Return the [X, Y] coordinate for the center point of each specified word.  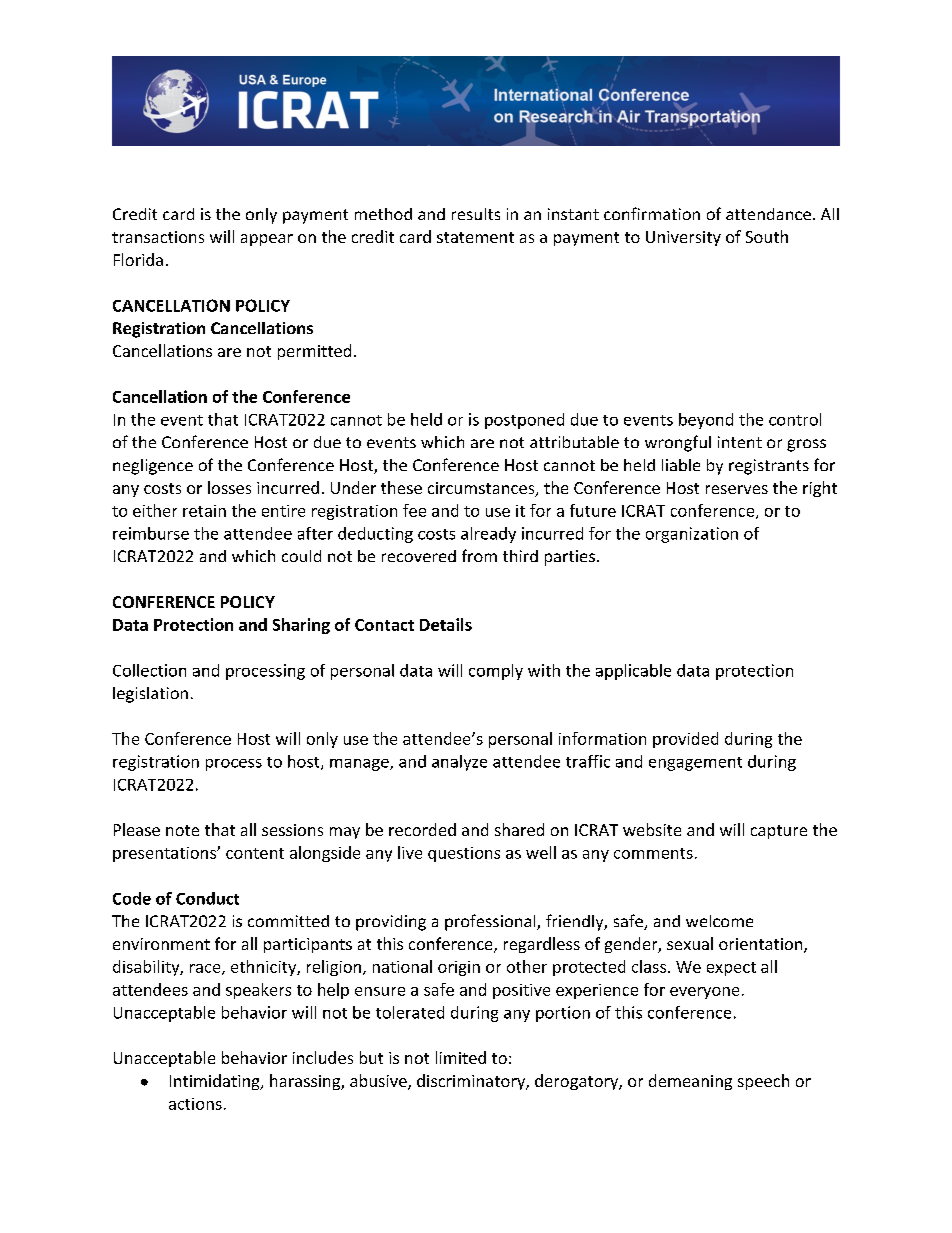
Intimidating [216, 1082]
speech [763, 1082]
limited [461, 1057]
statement [475, 237]
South [767, 236]
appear [267, 240]
